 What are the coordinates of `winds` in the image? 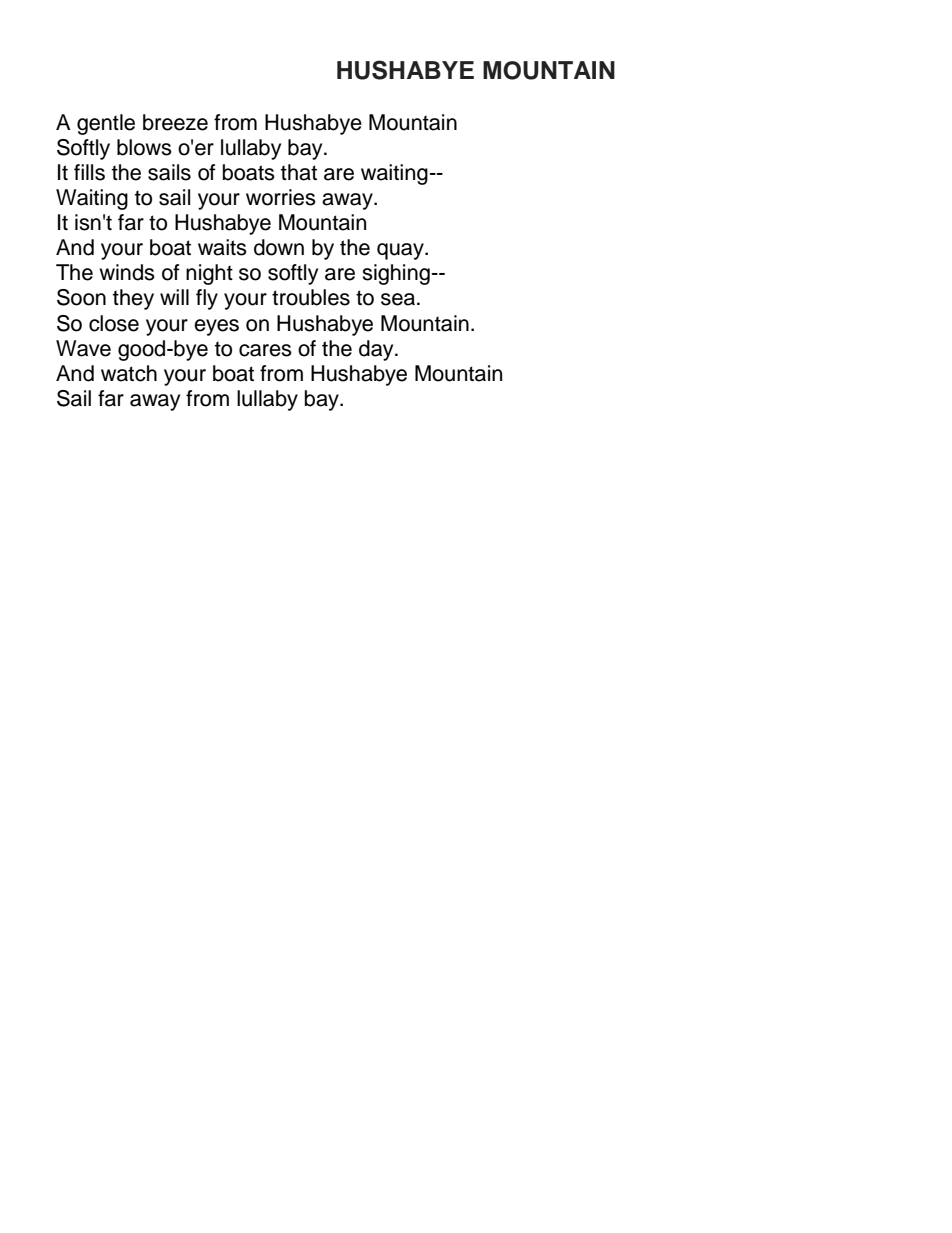 It's located at (127, 272).
